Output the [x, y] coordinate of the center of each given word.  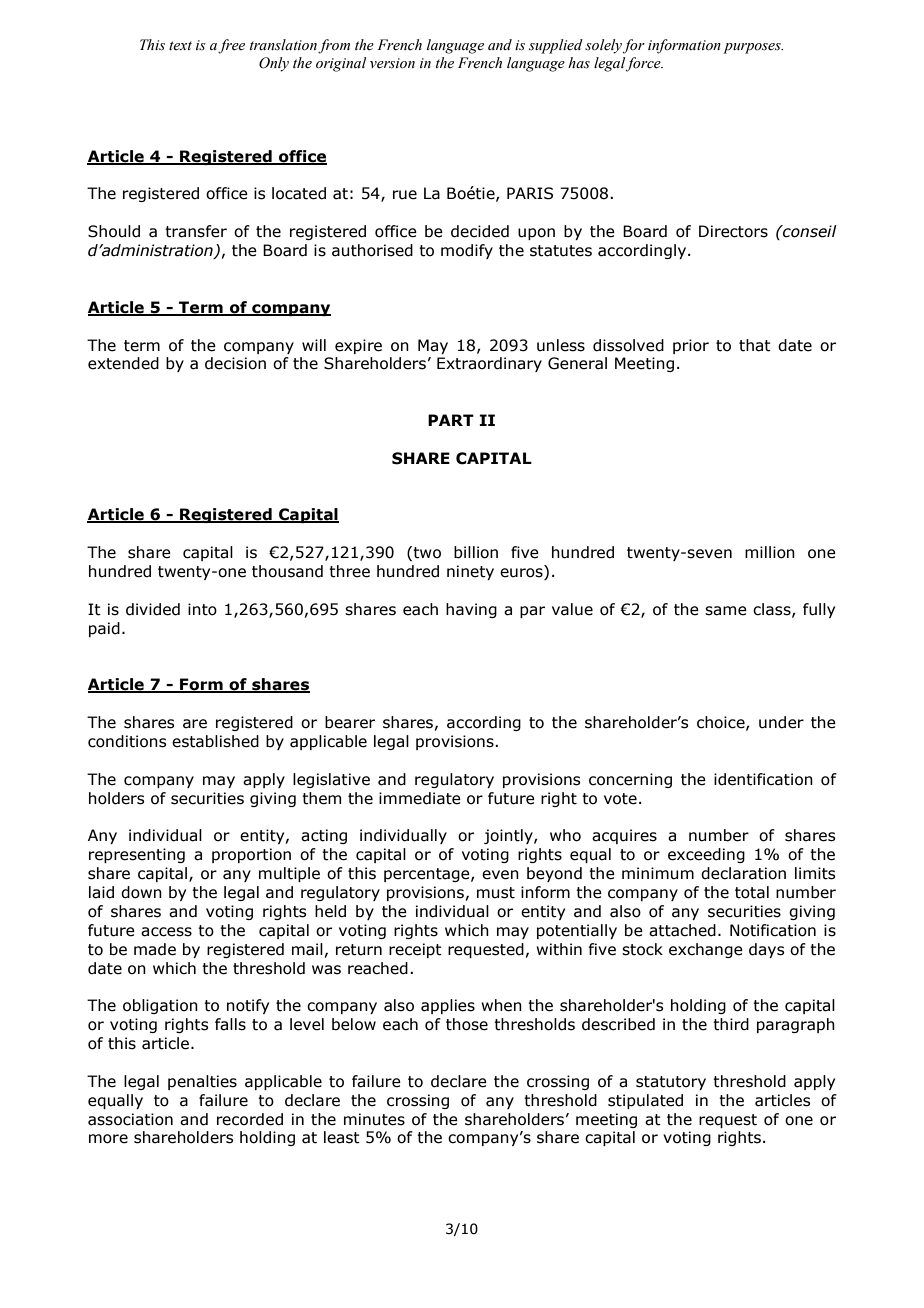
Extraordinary [489, 364]
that [755, 345]
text [180, 45]
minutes [374, 1119]
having [471, 610]
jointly [509, 836]
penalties [202, 1082]
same [726, 611]
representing [137, 855]
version [392, 63]
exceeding [706, 855]
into [202, 609]
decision [235, 363]
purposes [753, 48]
